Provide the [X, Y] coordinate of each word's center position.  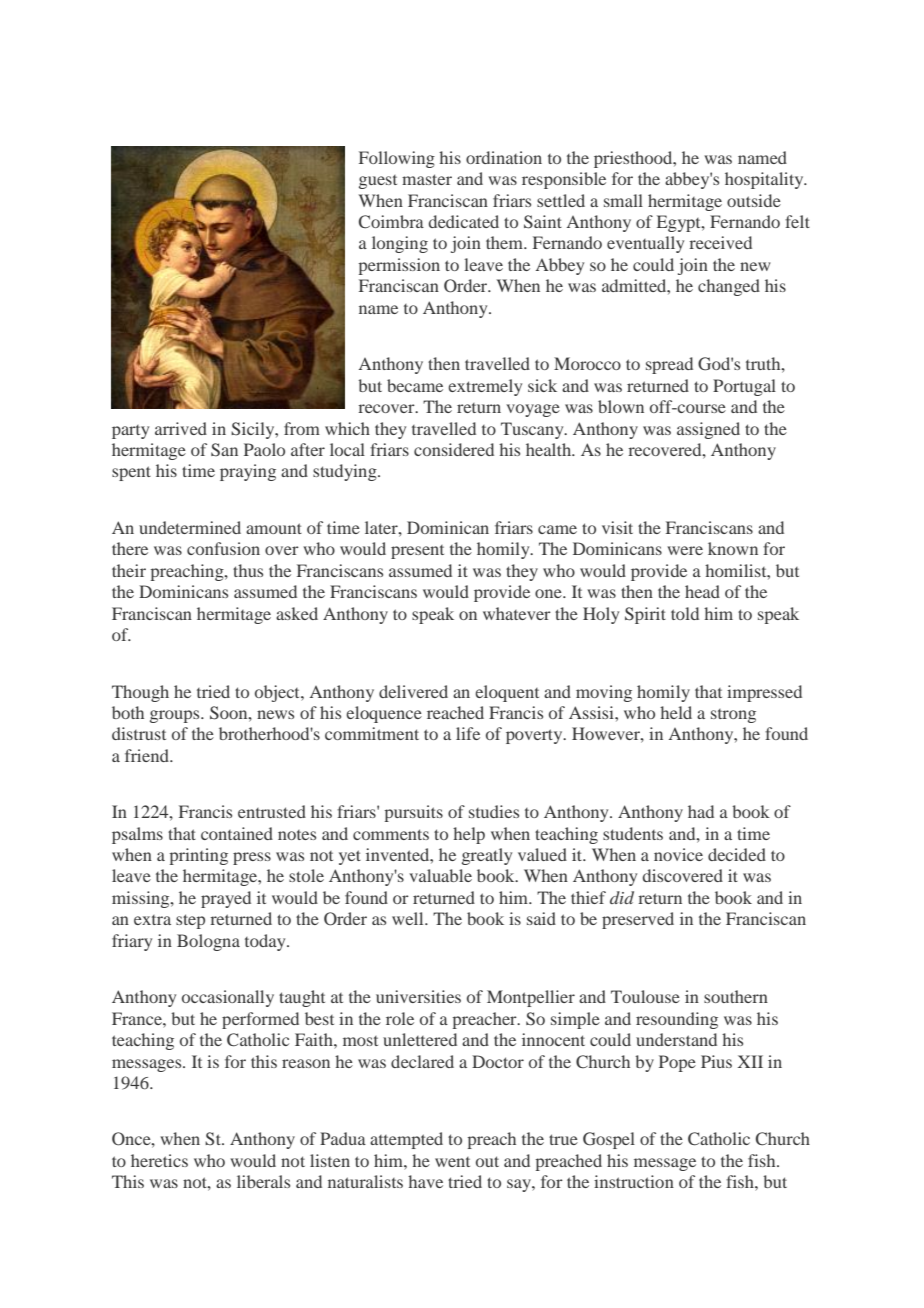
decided [737, 854]
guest [378, 182]
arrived [181, 428]
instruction [634, 1181]
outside [754, 200]
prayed [226, 899]
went [452, 1162]
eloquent [507, 693]
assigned [708, 430]
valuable [440, 875]
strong [733, 716]
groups [176, 716]
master [427, 179]
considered [454, 449]
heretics [159, 1160]
